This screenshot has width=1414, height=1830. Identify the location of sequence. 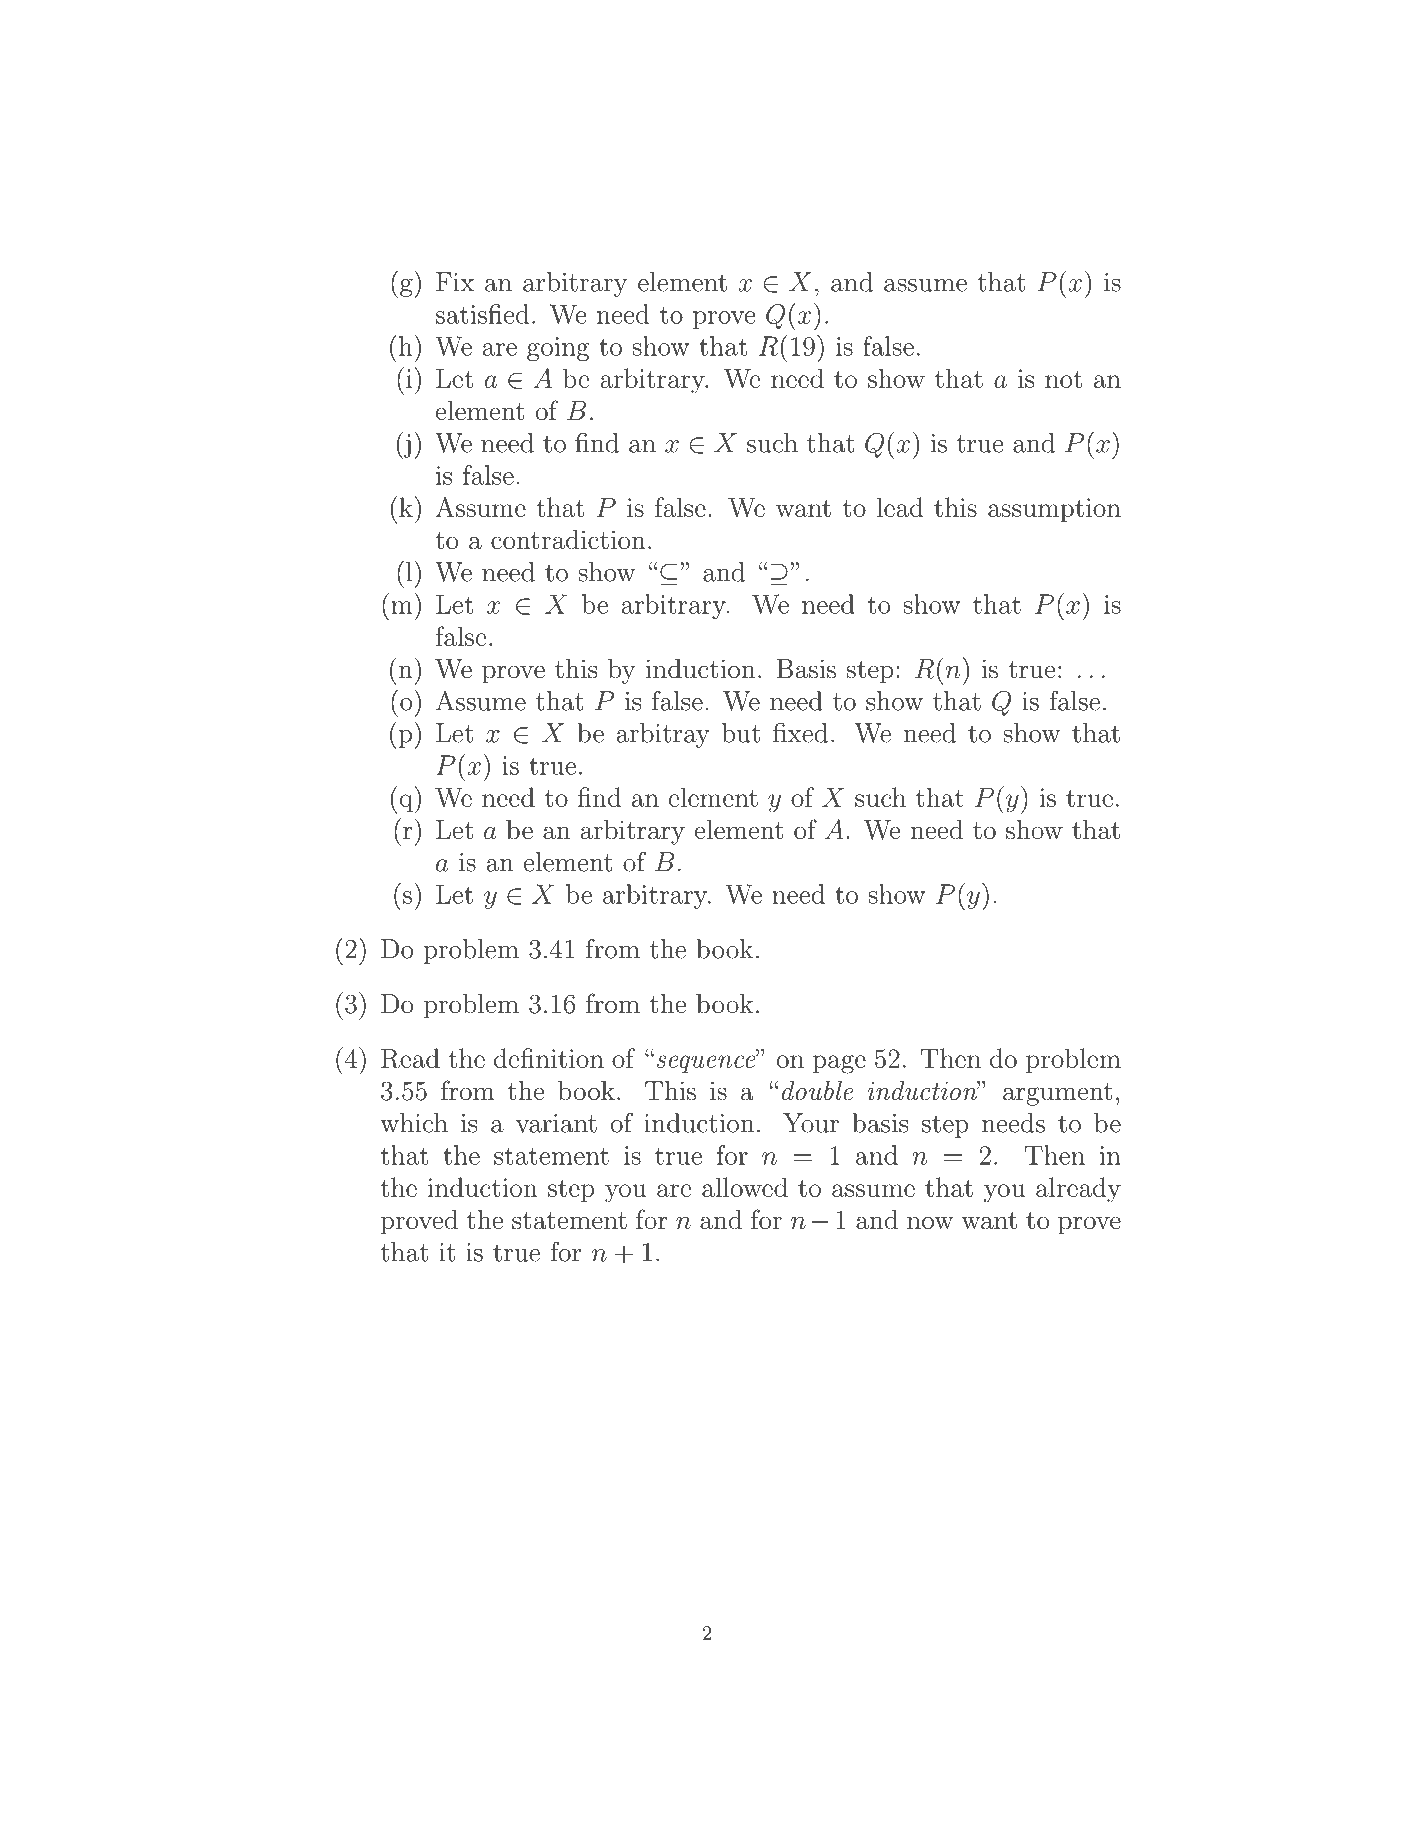
(707, 1063).
